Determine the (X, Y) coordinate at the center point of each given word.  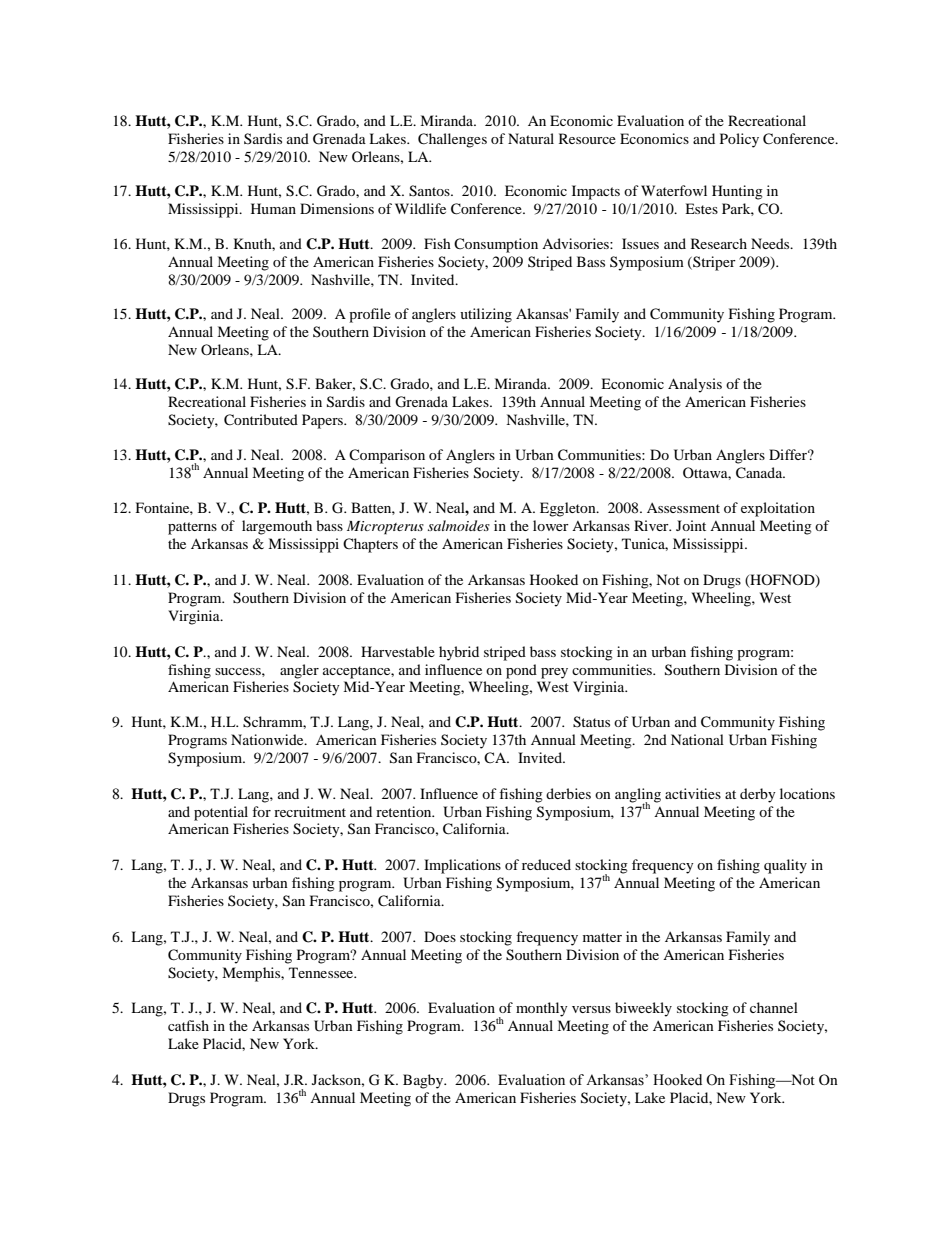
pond (521, 671)
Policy (739, 140)
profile (370, 315)
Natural (531, 138)
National (697, 739)
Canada (760, 473)
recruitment (310, 811)
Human (273, 208)
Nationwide (268, 739)
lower (551, 525)
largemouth (277, 527)
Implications (462, 866)
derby (758, 795)
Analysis (695, 385)
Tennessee (322, 972)
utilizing (486, 315)
